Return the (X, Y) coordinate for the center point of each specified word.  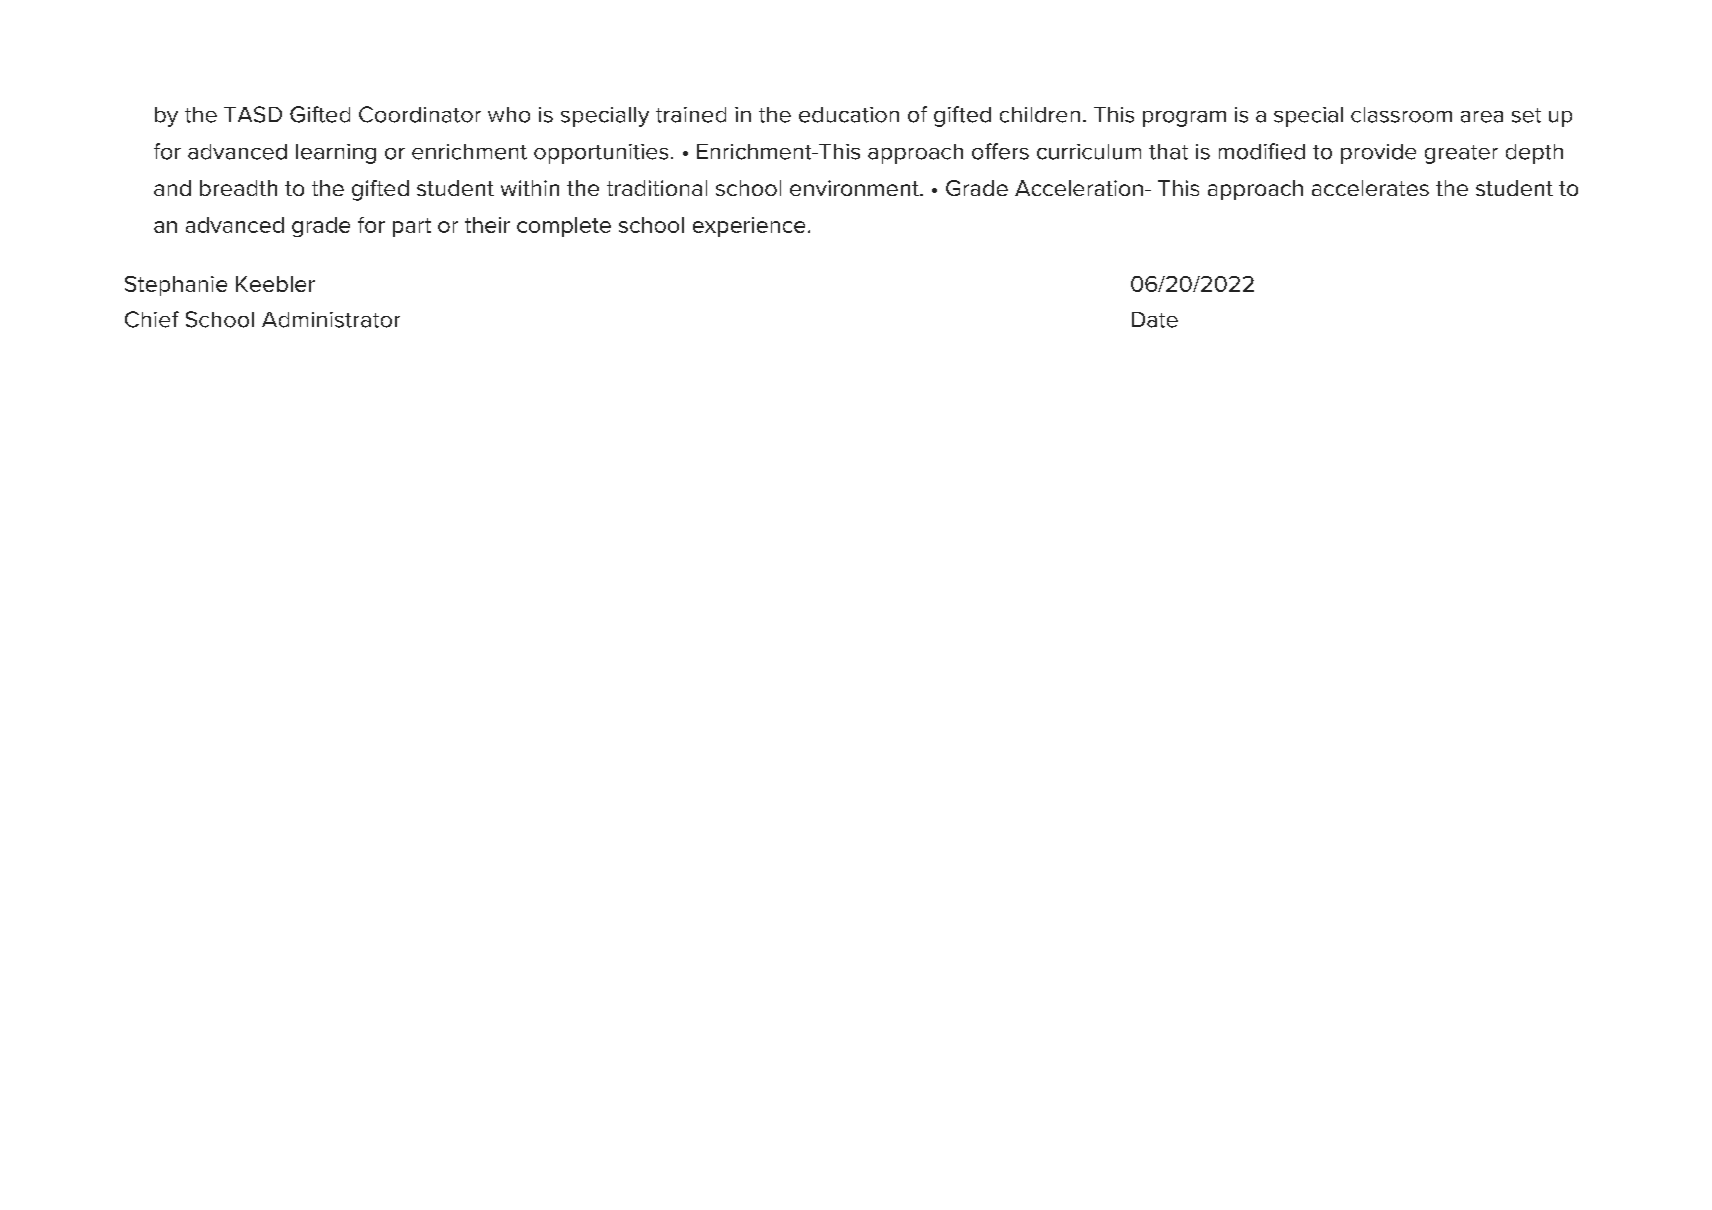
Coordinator (420, 114)
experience (749, 227)
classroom (1401, 115)
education (849, 115)
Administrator (331, 320)
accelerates (1370, 188)
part (412, 227)
